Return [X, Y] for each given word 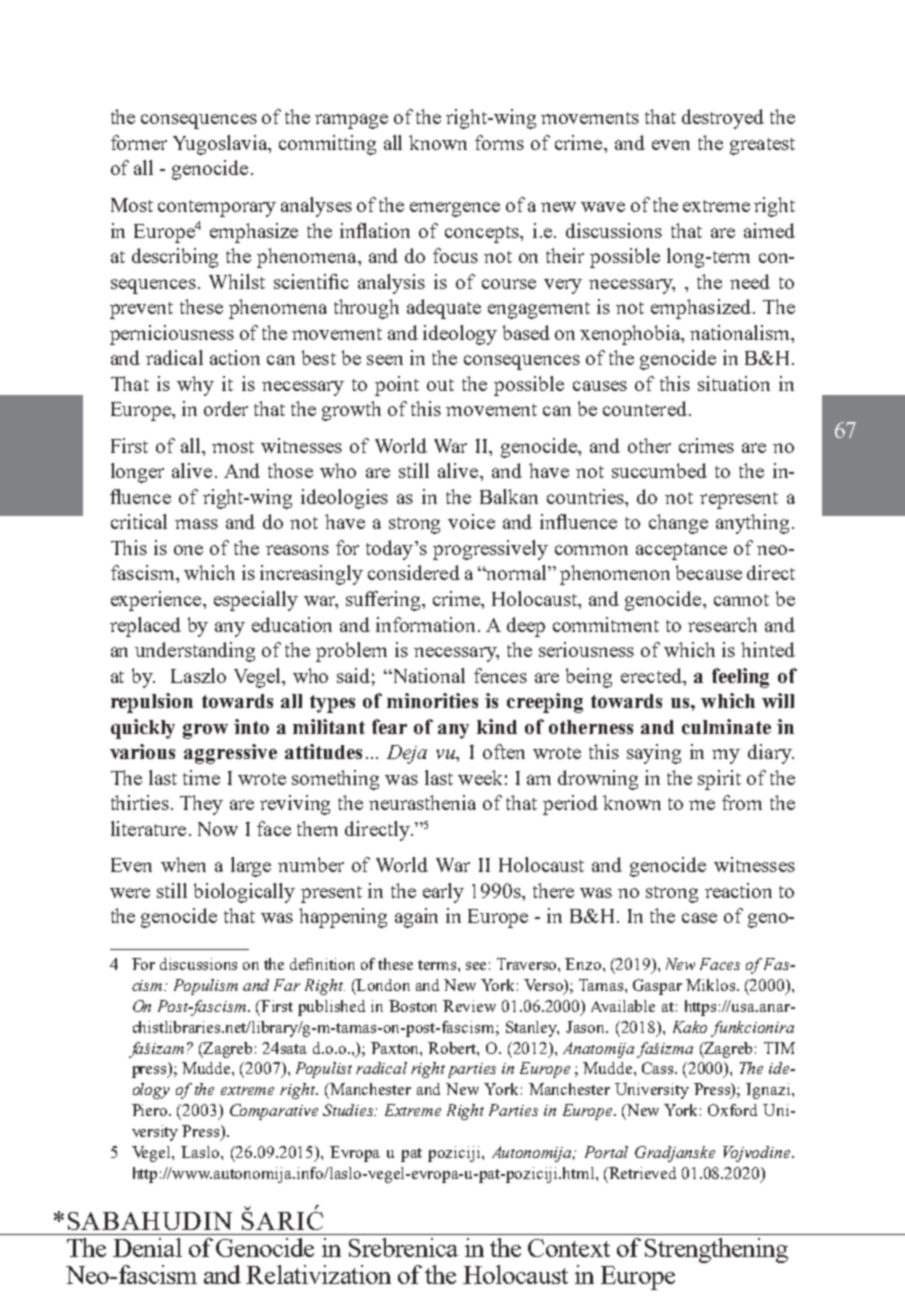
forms [499, 142]
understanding [195, 652]
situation [734, 383]
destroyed [723, 119]
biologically [244, 893]
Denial [147, 1247]
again [416, 918]
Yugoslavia [221, 145]
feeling [740, 678]
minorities [432, 700]
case [699, 918]
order [226, 408]
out [440, 385]
